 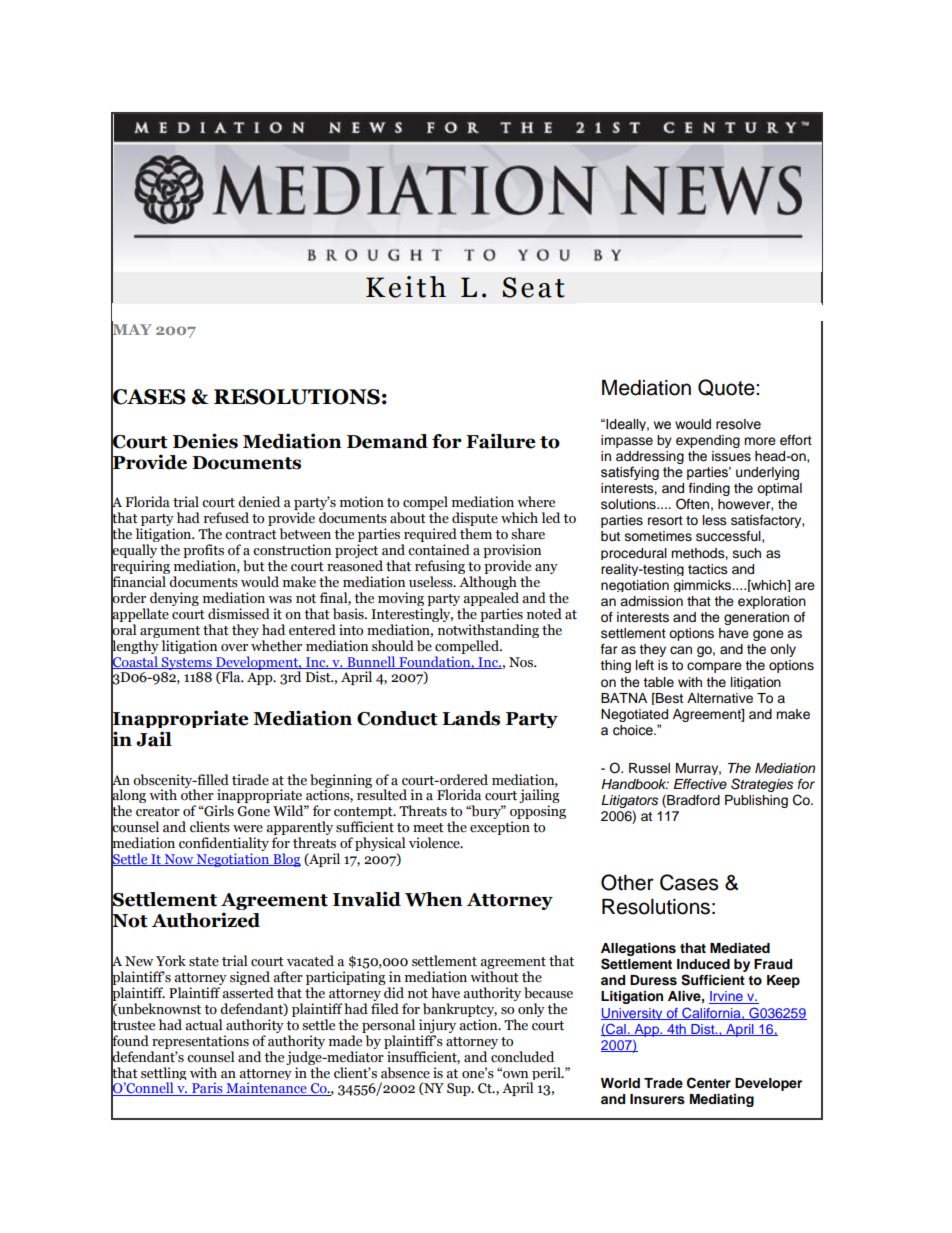 I want to click on Systems, so click(x=187, y=663).
